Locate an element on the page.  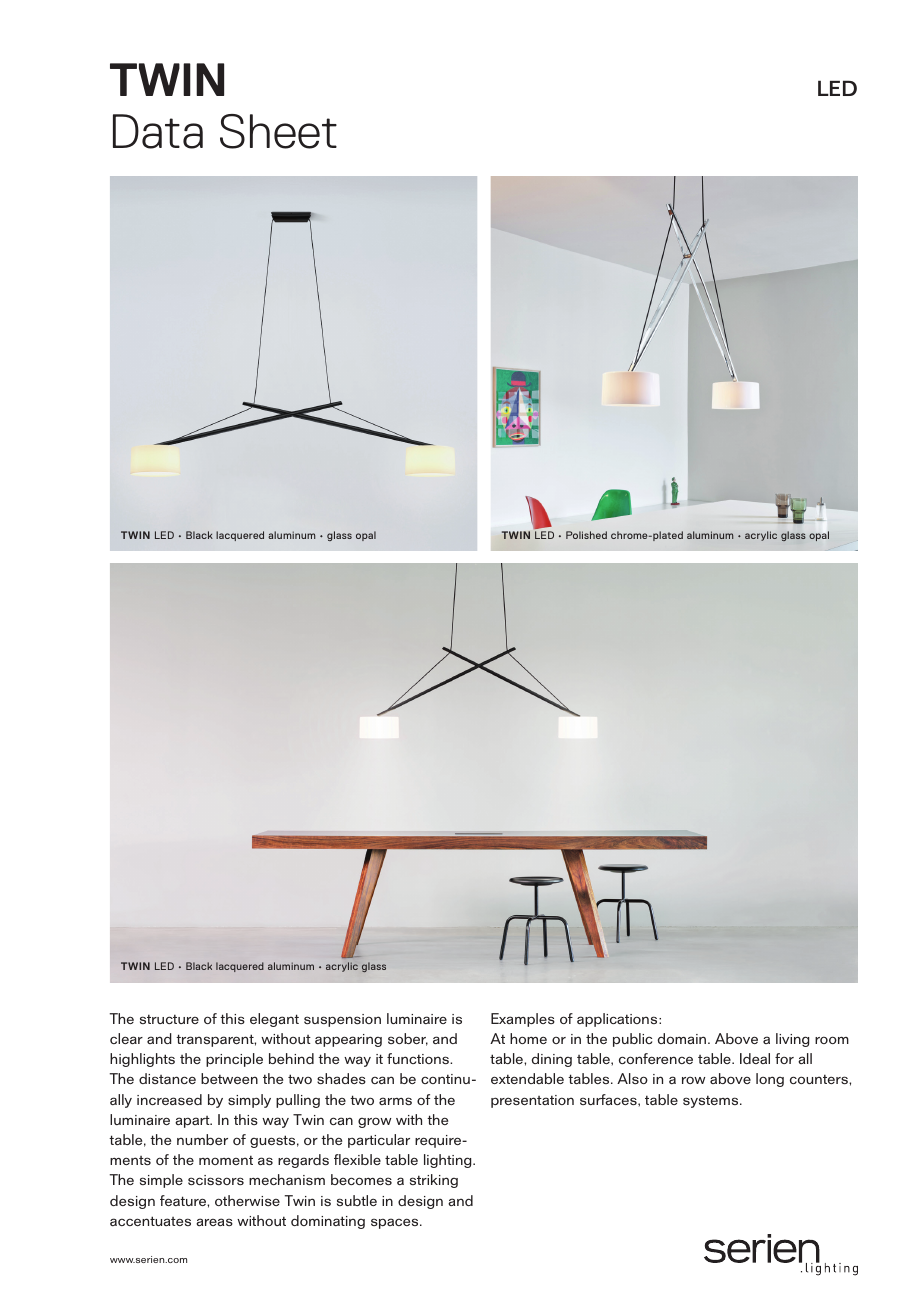
living is located at coordinates (792, 1040).
